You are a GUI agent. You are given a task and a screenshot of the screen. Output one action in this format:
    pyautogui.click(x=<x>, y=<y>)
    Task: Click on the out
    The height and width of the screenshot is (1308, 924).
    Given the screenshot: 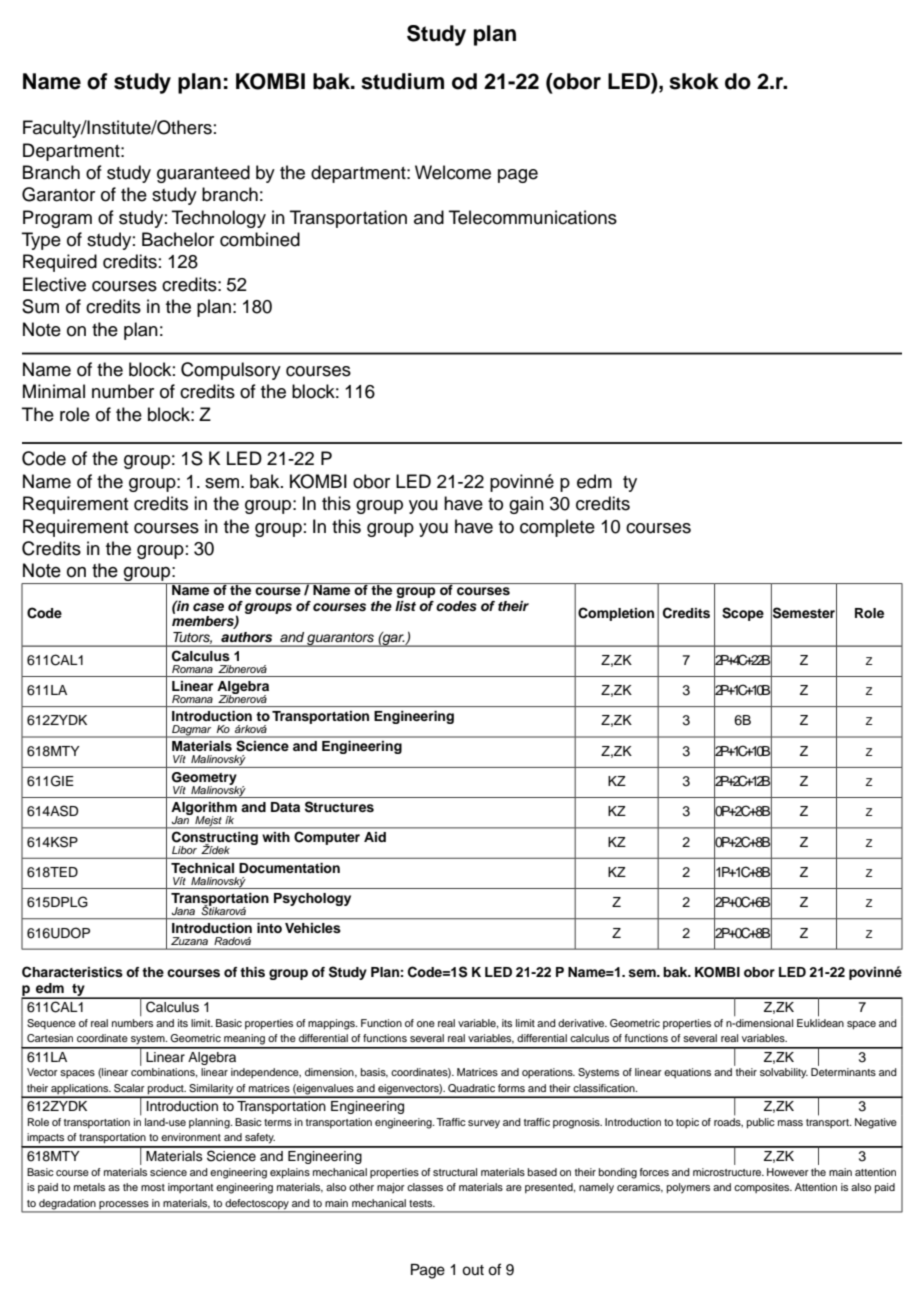 What is the action you would take?
    pyautogui.click(x=473, y=1270)
